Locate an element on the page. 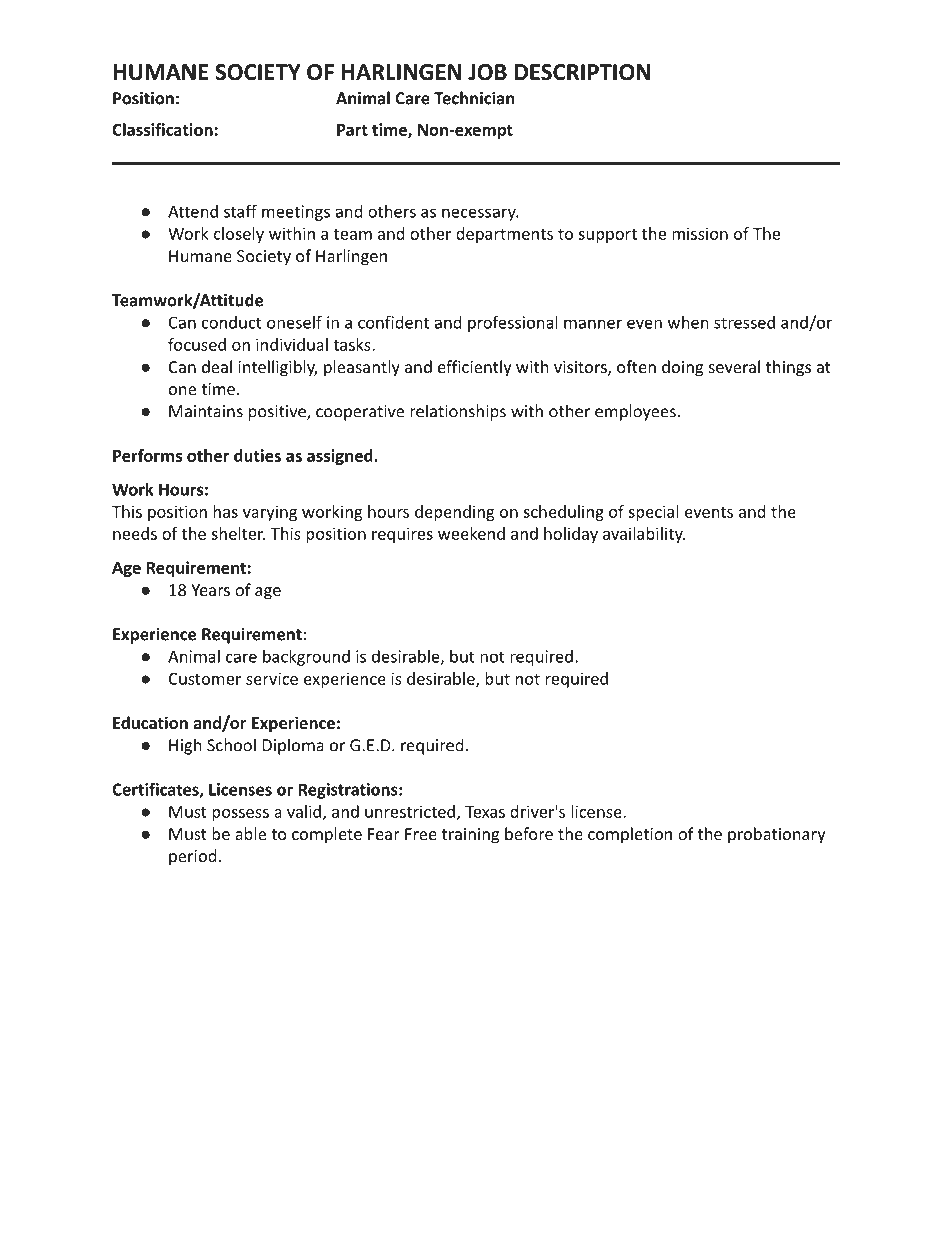  DESCRIPTION is located at coordinates (582, 72).
